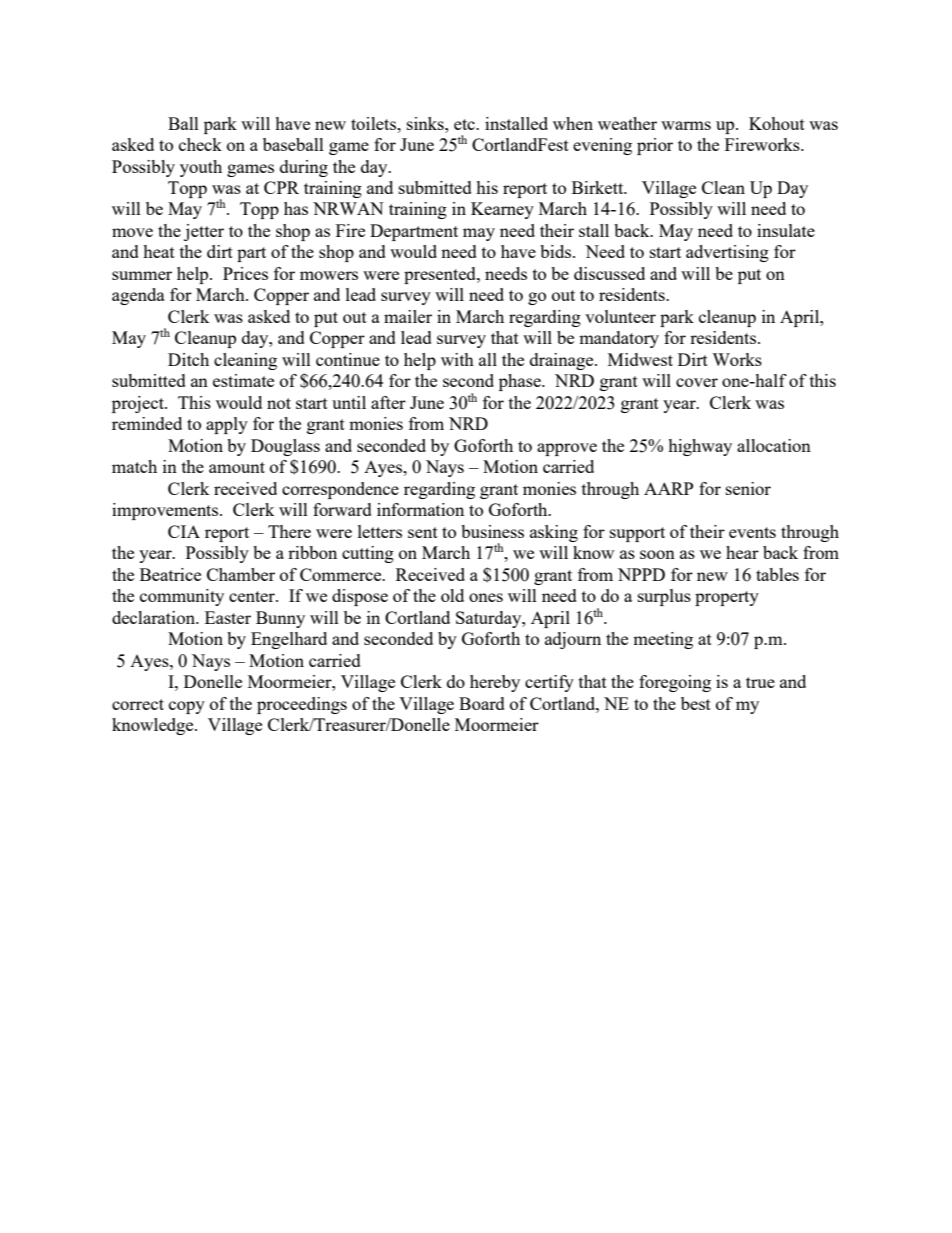  What do you see at coordinates (187, 707) in the document?
I see `copy` at bounding box center [187, 707].
